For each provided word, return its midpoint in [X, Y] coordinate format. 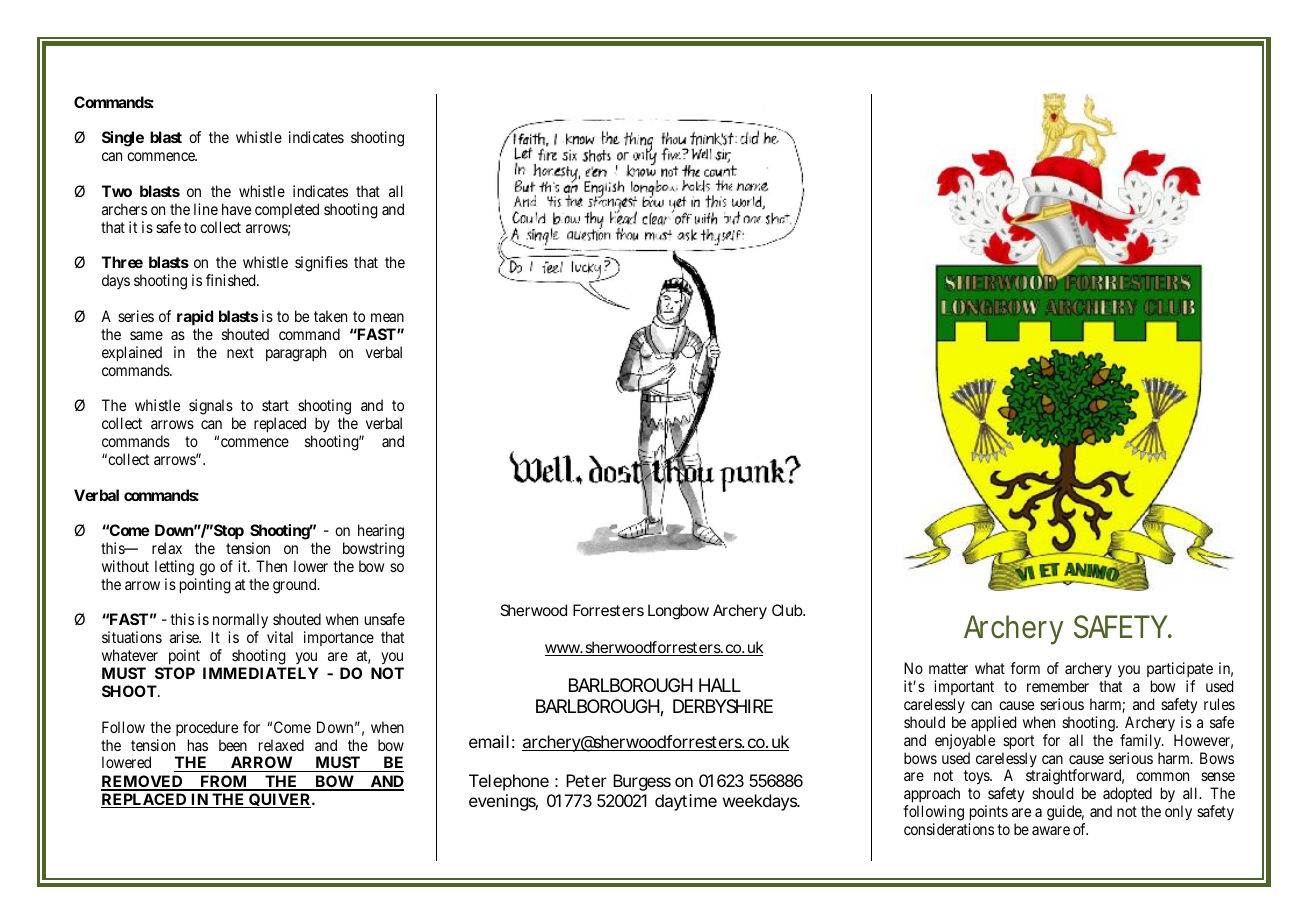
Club [788, 610]
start [275, 405]
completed [287, 210]
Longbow [678, 612]
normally [240, 622]
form [1025, 668]
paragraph [296, 354]
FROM [224, 782]
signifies [321, 264]
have [236, 209]
